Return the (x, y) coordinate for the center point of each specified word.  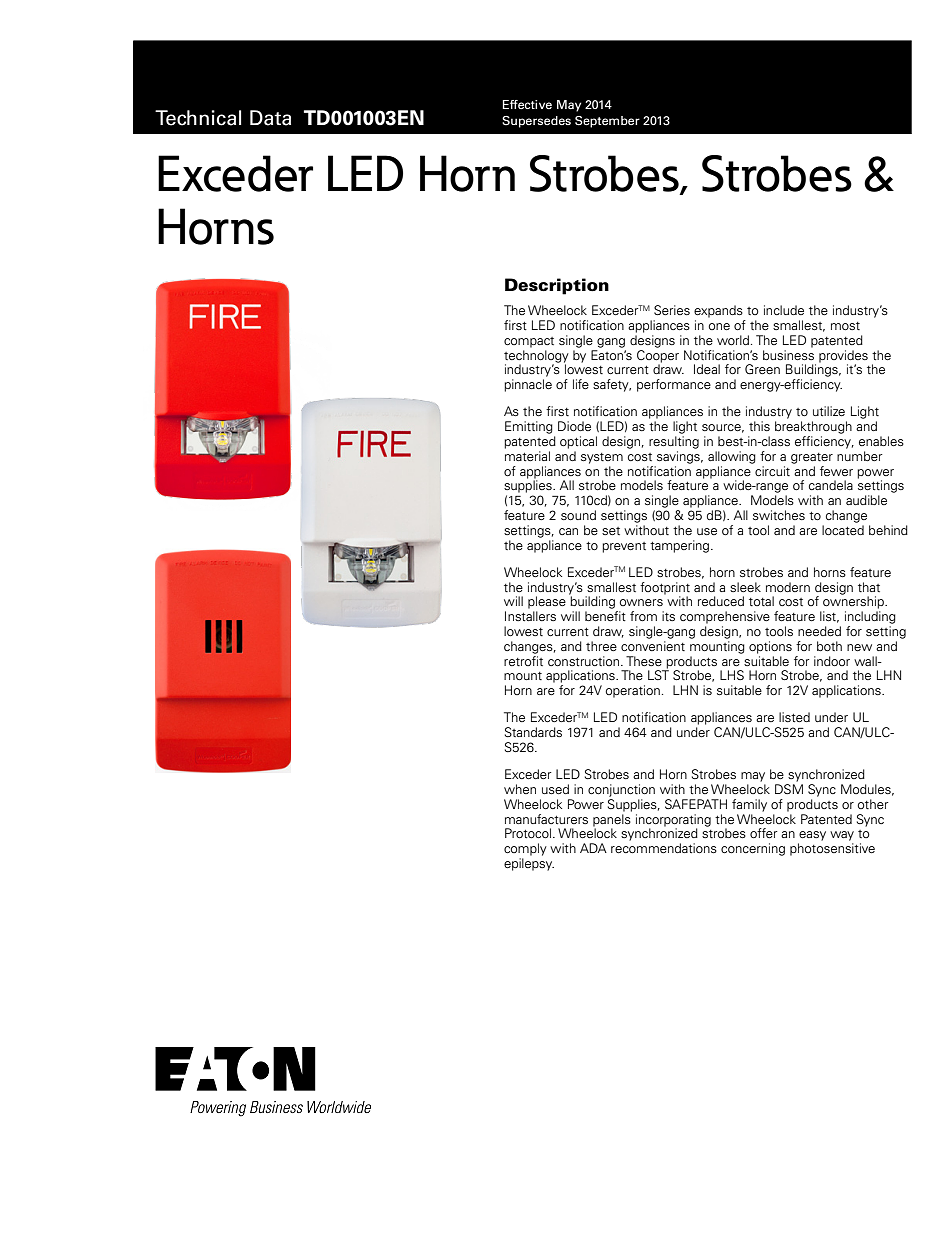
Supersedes (536, 122)
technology (536, 357)
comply (525, 849)
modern (788, 587)
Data (270, 118)
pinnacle (528, 385)
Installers (530, 616)
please (547, 602)
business (788, 355)
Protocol (529, 833)
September (607, 122)
